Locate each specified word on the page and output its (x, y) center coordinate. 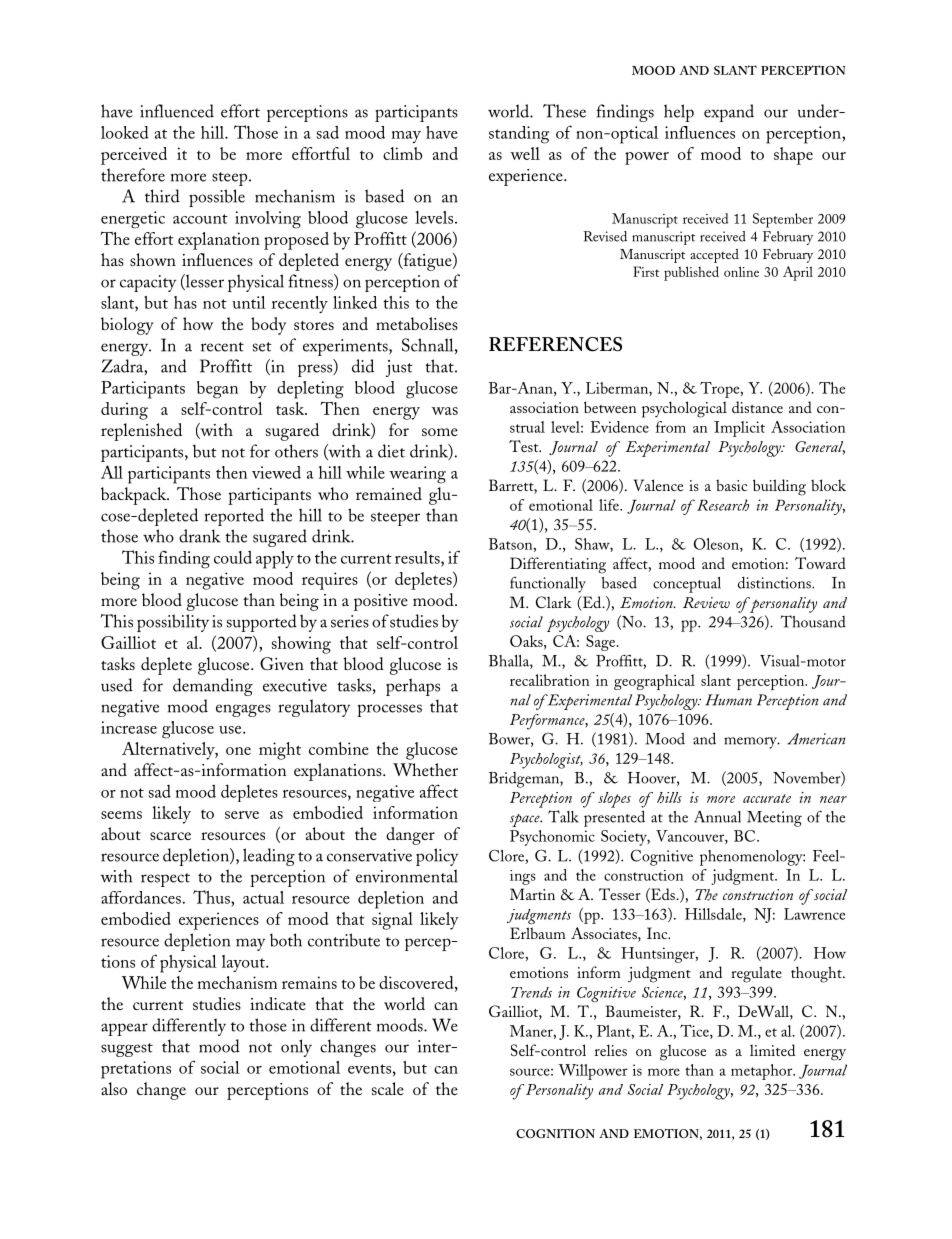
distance (757, 407)
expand (729, 113)
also (114, 1088)
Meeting (774, 819)
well (525, 153)
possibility (173, 623)
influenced (177, 111)
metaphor (763, 1072)
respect (165, 880)
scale (388, 1088)
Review (706, 602)
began (217, 390)
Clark (554, 602)
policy (437, 857)
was (445, 411)
